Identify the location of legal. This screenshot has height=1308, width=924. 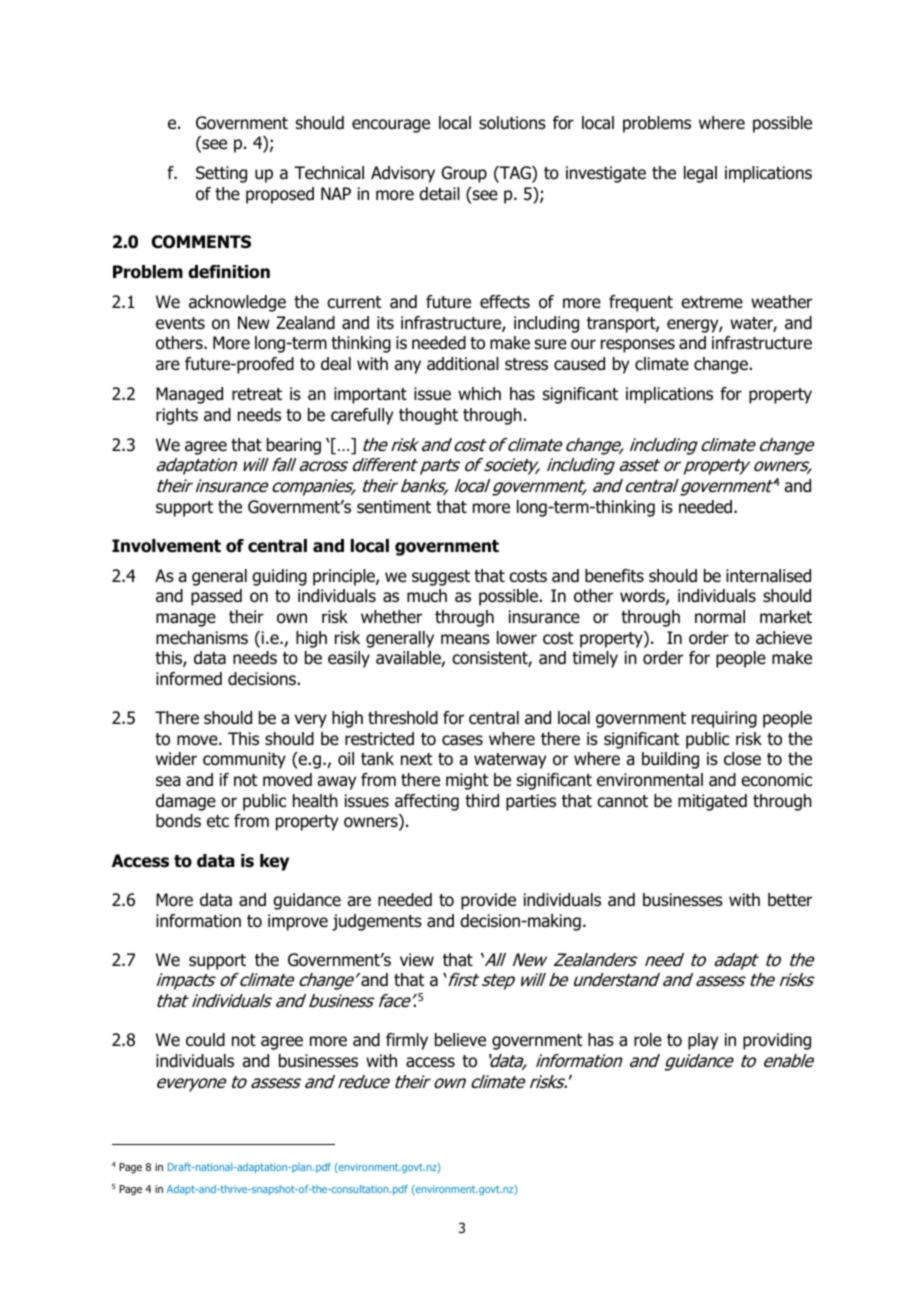
(700, 174).
